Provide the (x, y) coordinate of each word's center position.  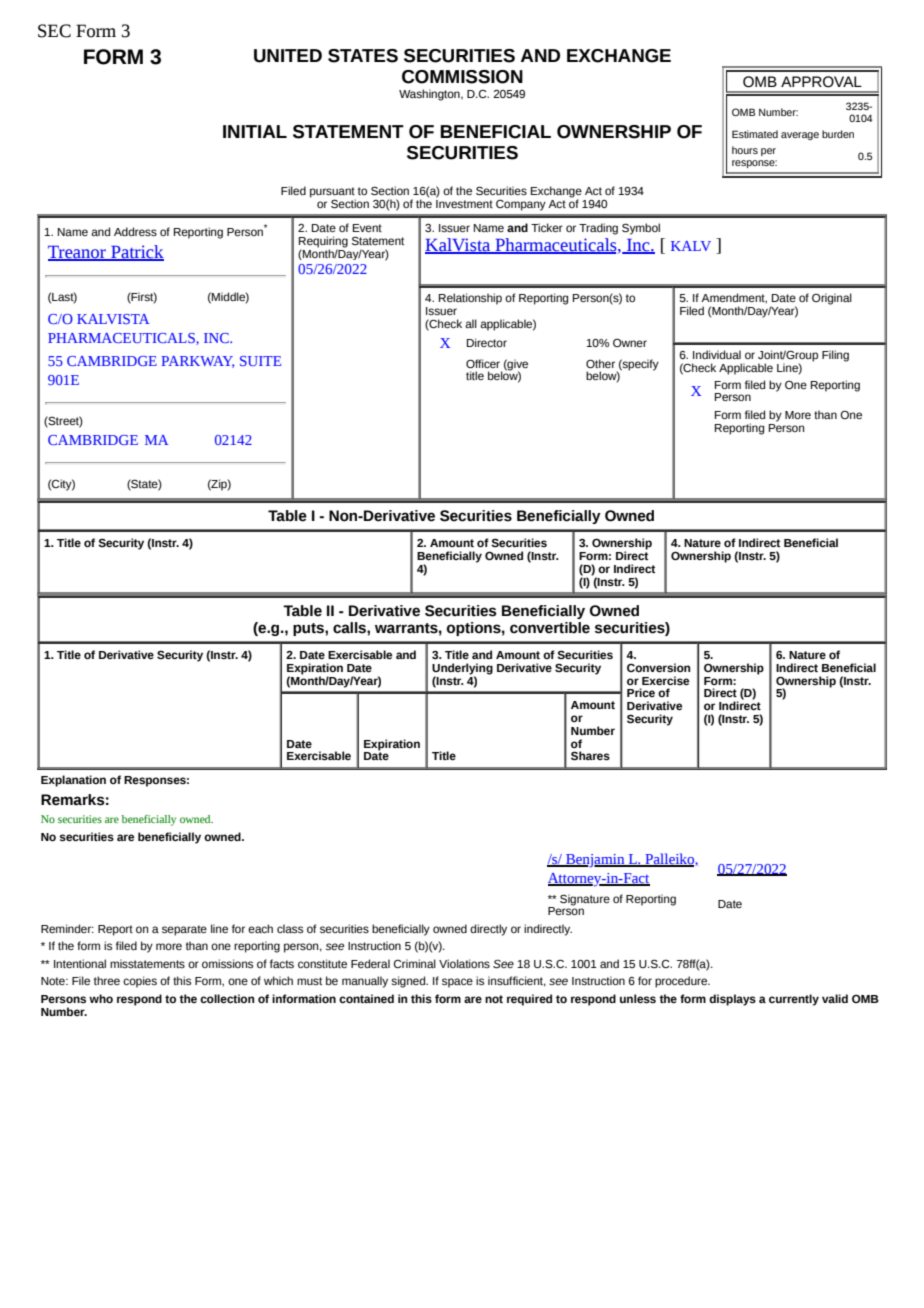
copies (140, 982)
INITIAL (255, 131)
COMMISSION (462, 77)
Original (832, 299)
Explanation (73, 781)
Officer (483, 363)
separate (184, 930)
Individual (717, 354)
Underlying (462, 670)
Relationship (470, 299)
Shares (590, 756)
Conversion (658, 667)
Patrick (136, 253)
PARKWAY (197, 362)
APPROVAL (821, 82)
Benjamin (595, 861)
